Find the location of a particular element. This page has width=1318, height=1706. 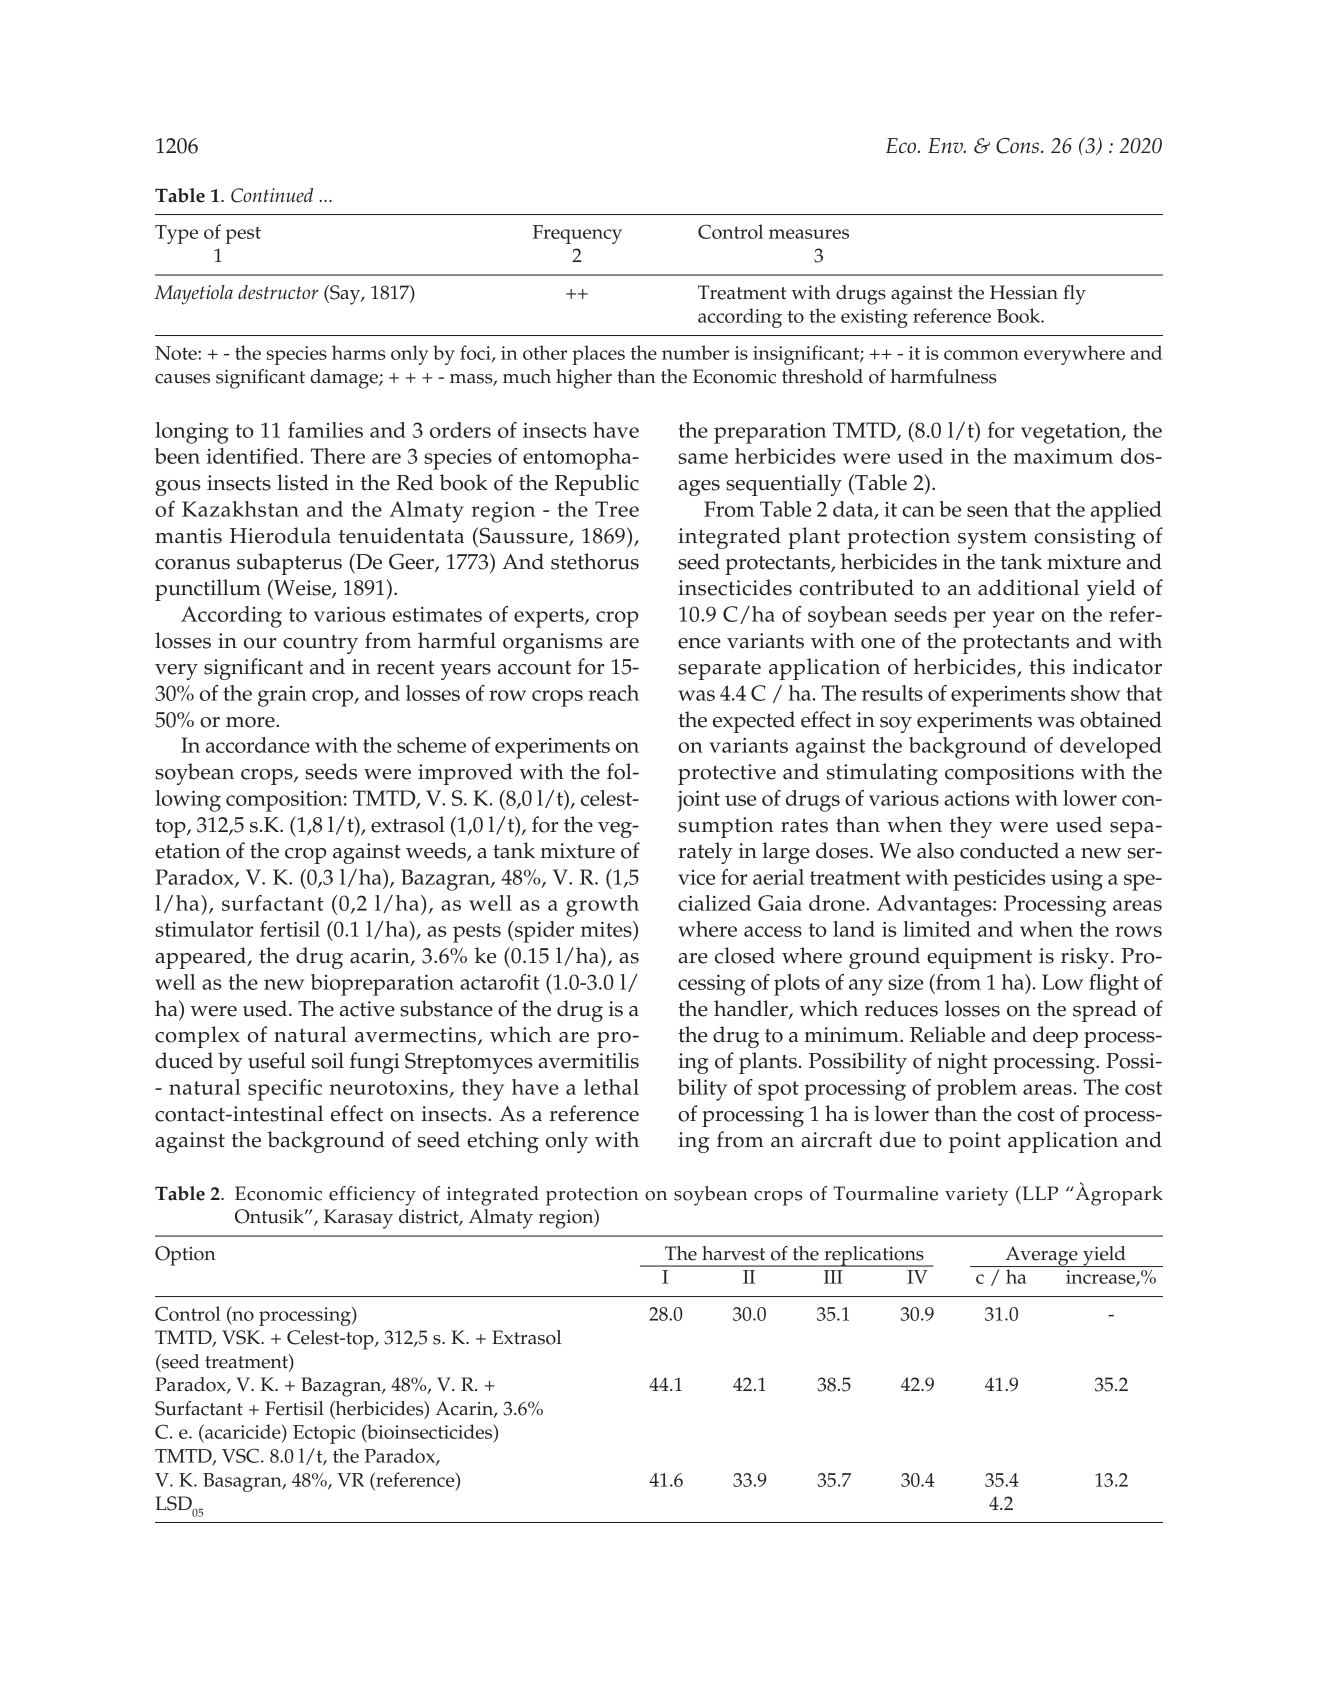

country is located at coordinates (320, 644).
